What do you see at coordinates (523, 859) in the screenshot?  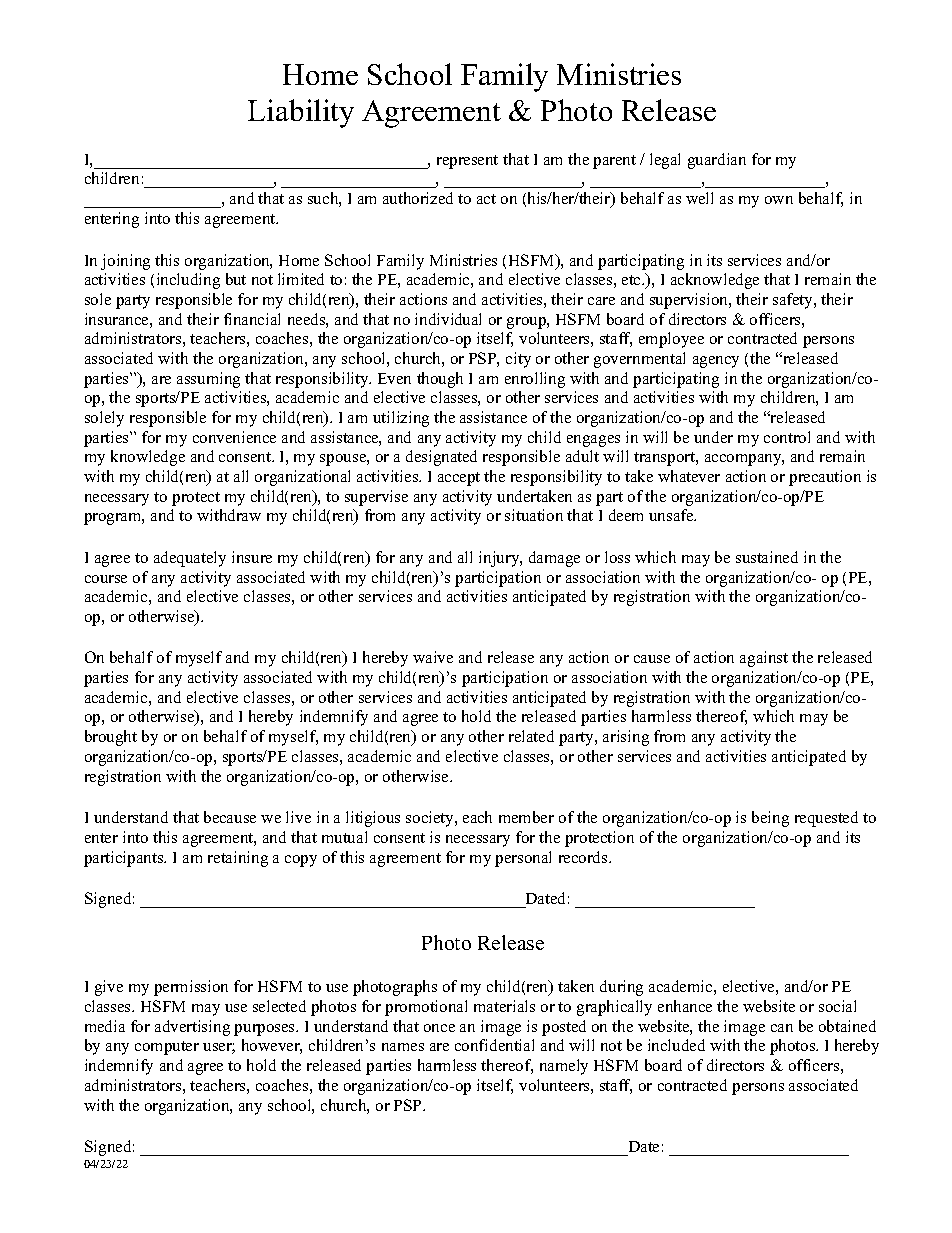 I see `personal` at bounding box center [523, 859].
